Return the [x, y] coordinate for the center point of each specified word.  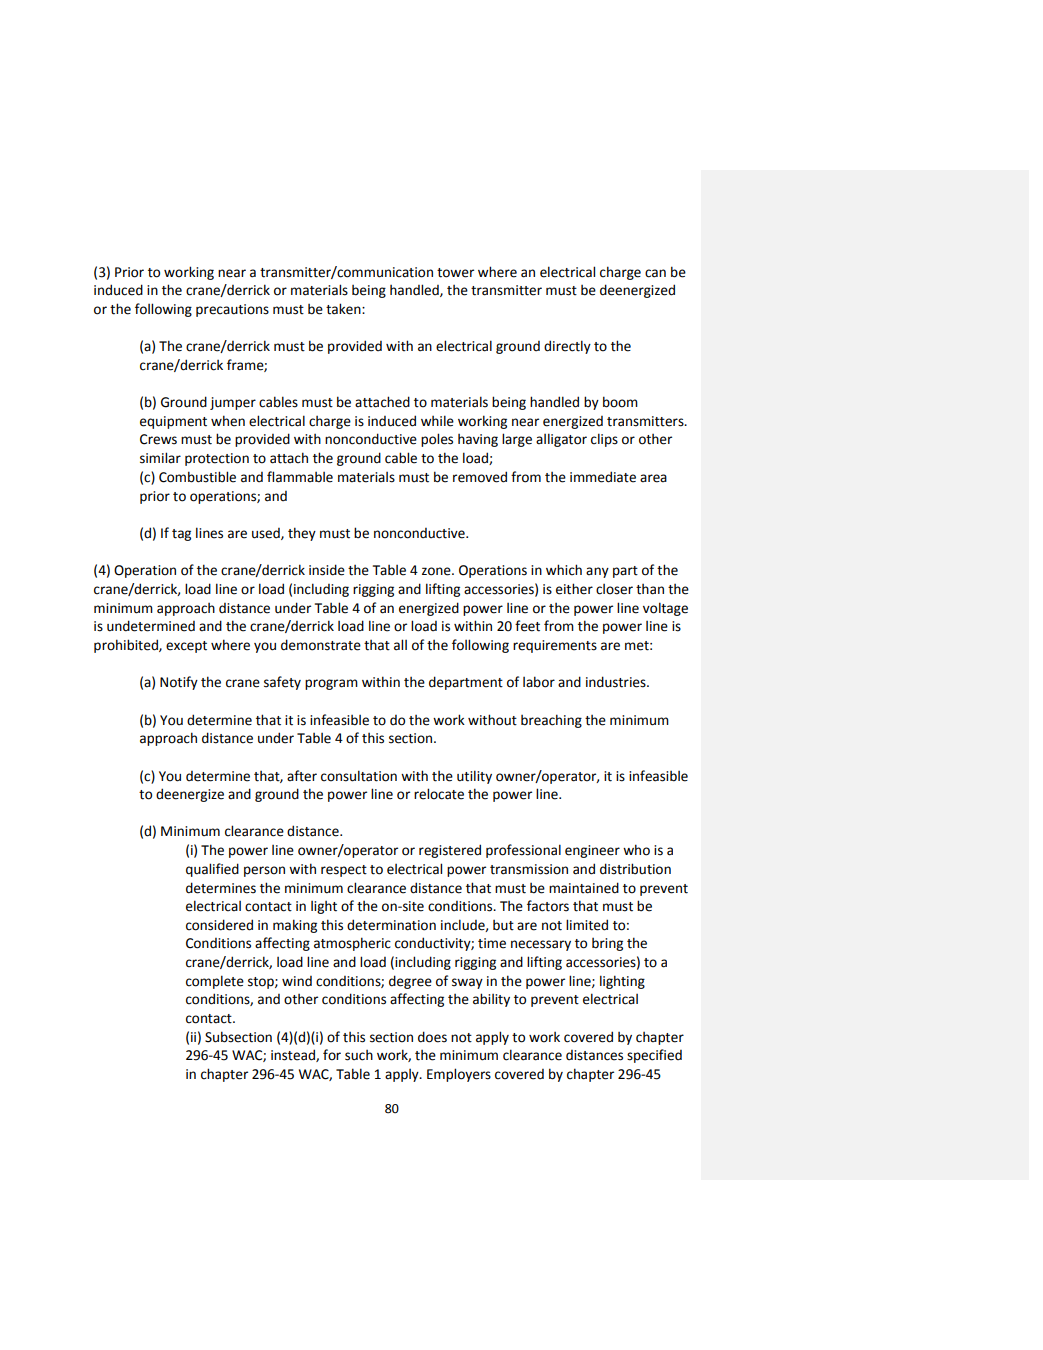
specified [654, 1056]
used [267, 534]
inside [327, 570]
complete [215, 982]
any [597, 572]
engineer [592, 851]
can [655, 273]
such [359, 1055]
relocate [439, 794]
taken [344, 309]
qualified [212, 870]
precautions [232, 310]
